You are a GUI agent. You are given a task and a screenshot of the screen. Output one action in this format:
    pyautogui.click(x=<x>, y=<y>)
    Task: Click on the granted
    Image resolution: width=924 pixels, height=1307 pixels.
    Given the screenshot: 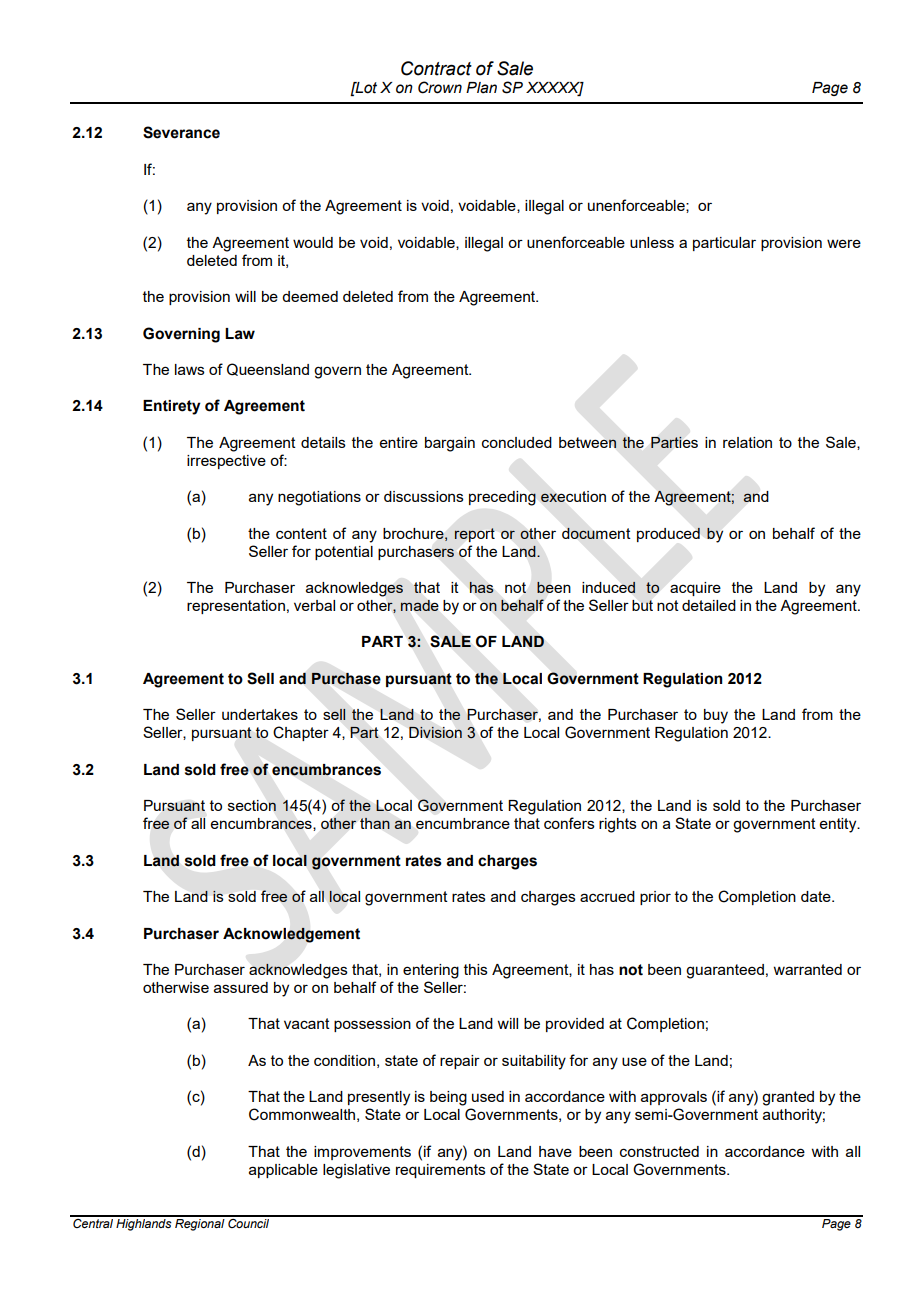 What is the action you would take?
    pyautogui.click(x=788, y=1098)
